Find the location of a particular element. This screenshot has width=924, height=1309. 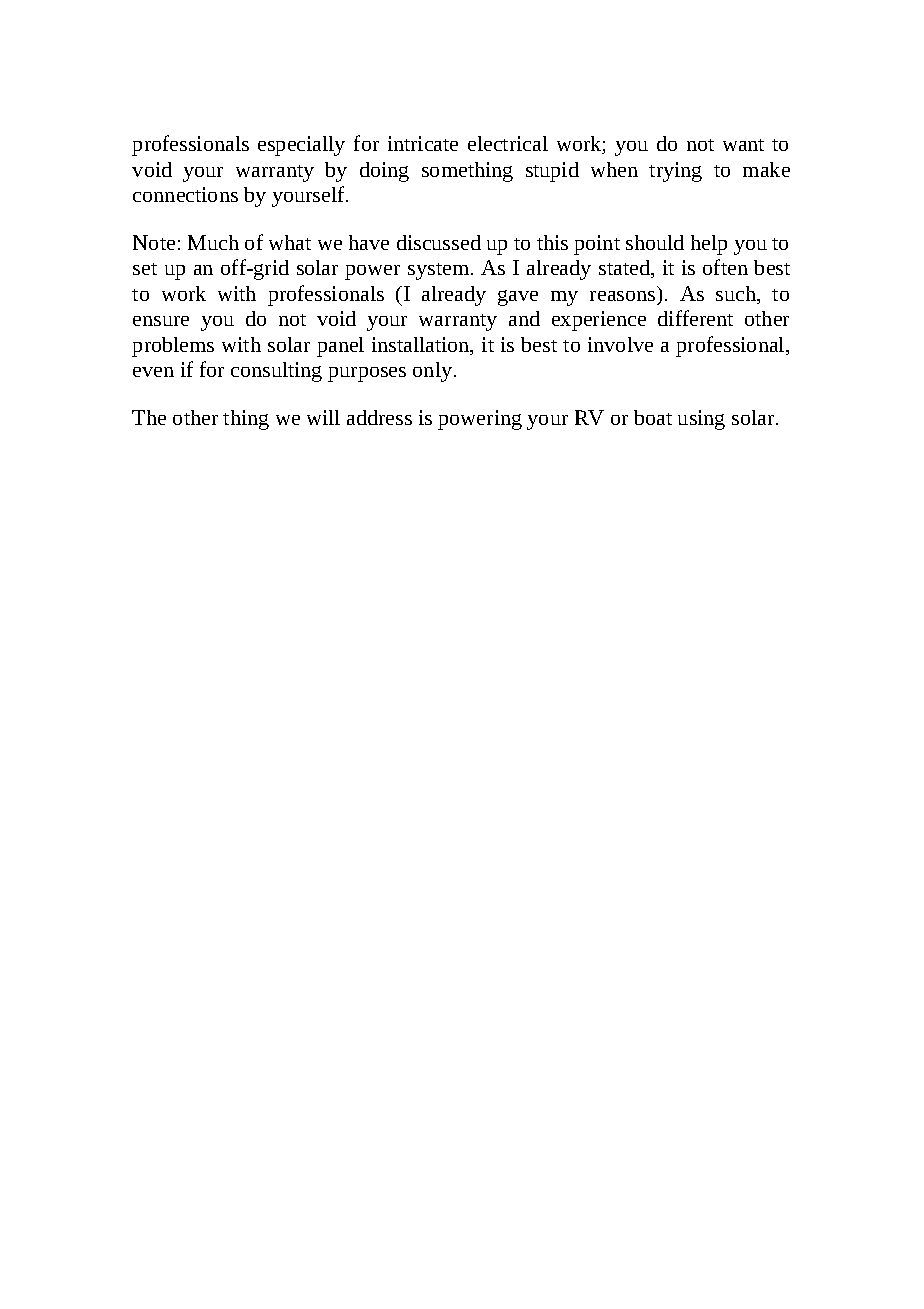

set is located at coordinates (145, 269).
